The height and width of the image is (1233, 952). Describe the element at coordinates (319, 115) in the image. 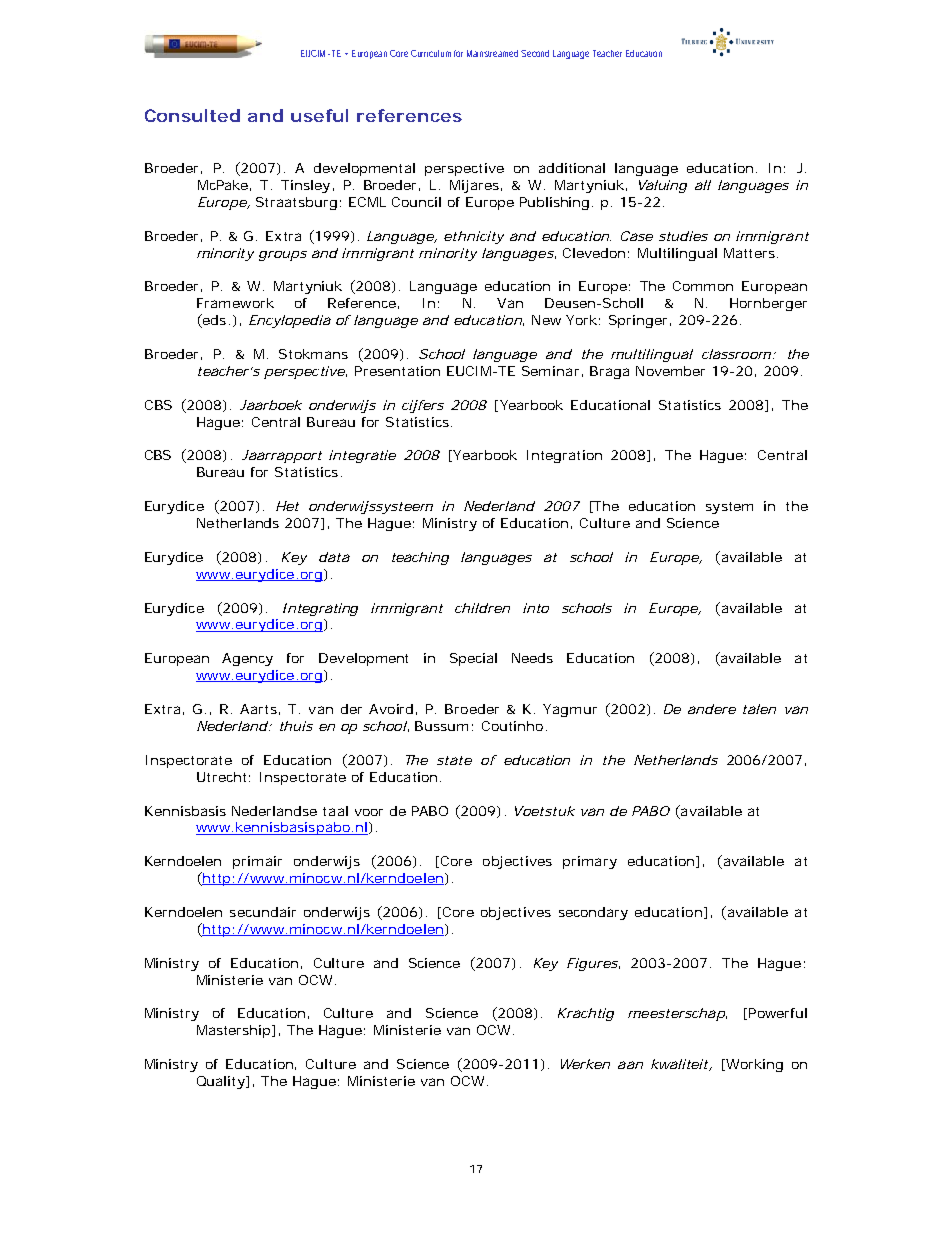

I see `useful` at that location.
